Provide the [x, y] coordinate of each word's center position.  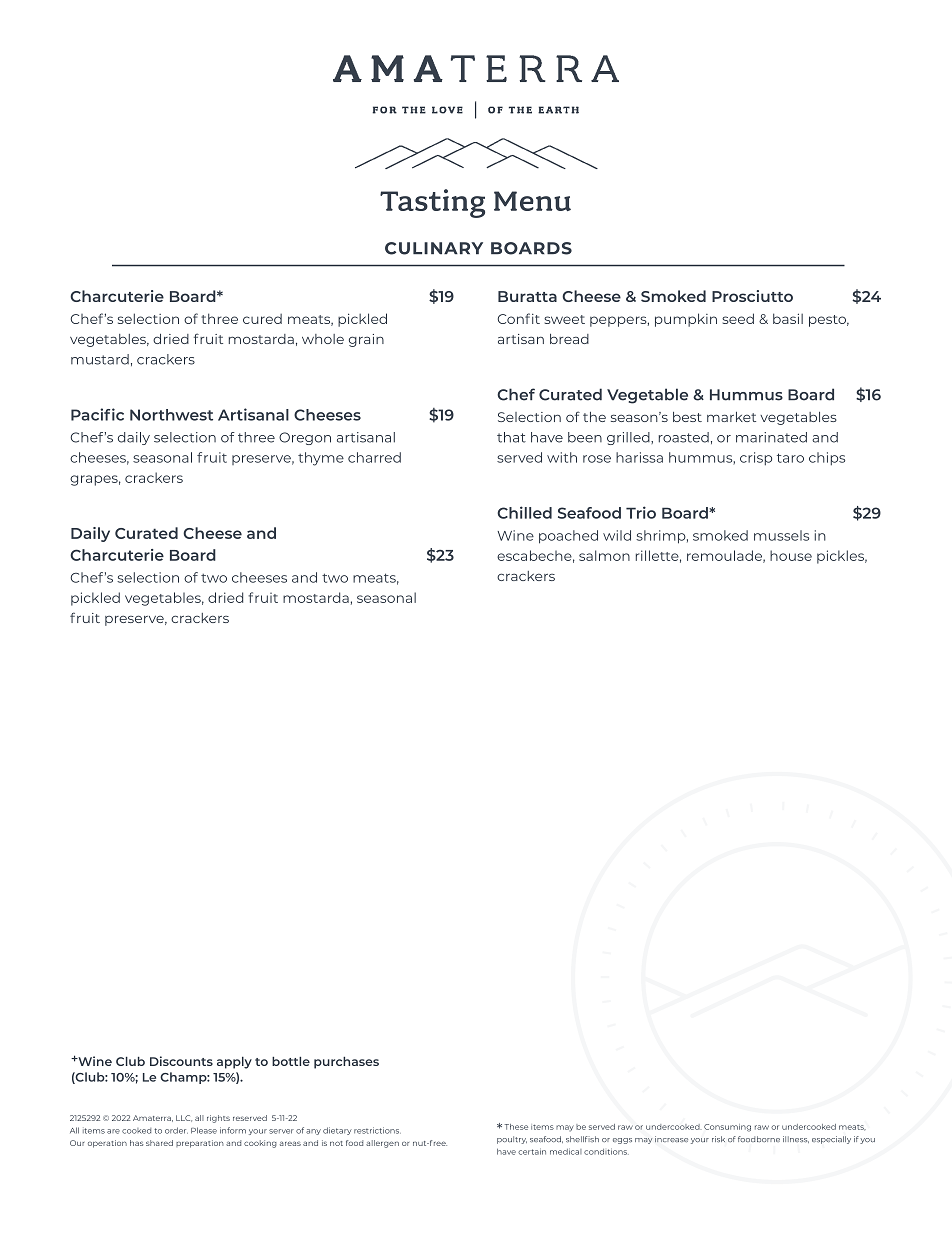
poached [568, 537]
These [516, 1127]
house [791, 555]
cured [262, 319]
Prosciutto [752, 296]
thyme [321, 459]
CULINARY [434, 248]
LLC [184, 1118]
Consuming [727, 1128]
